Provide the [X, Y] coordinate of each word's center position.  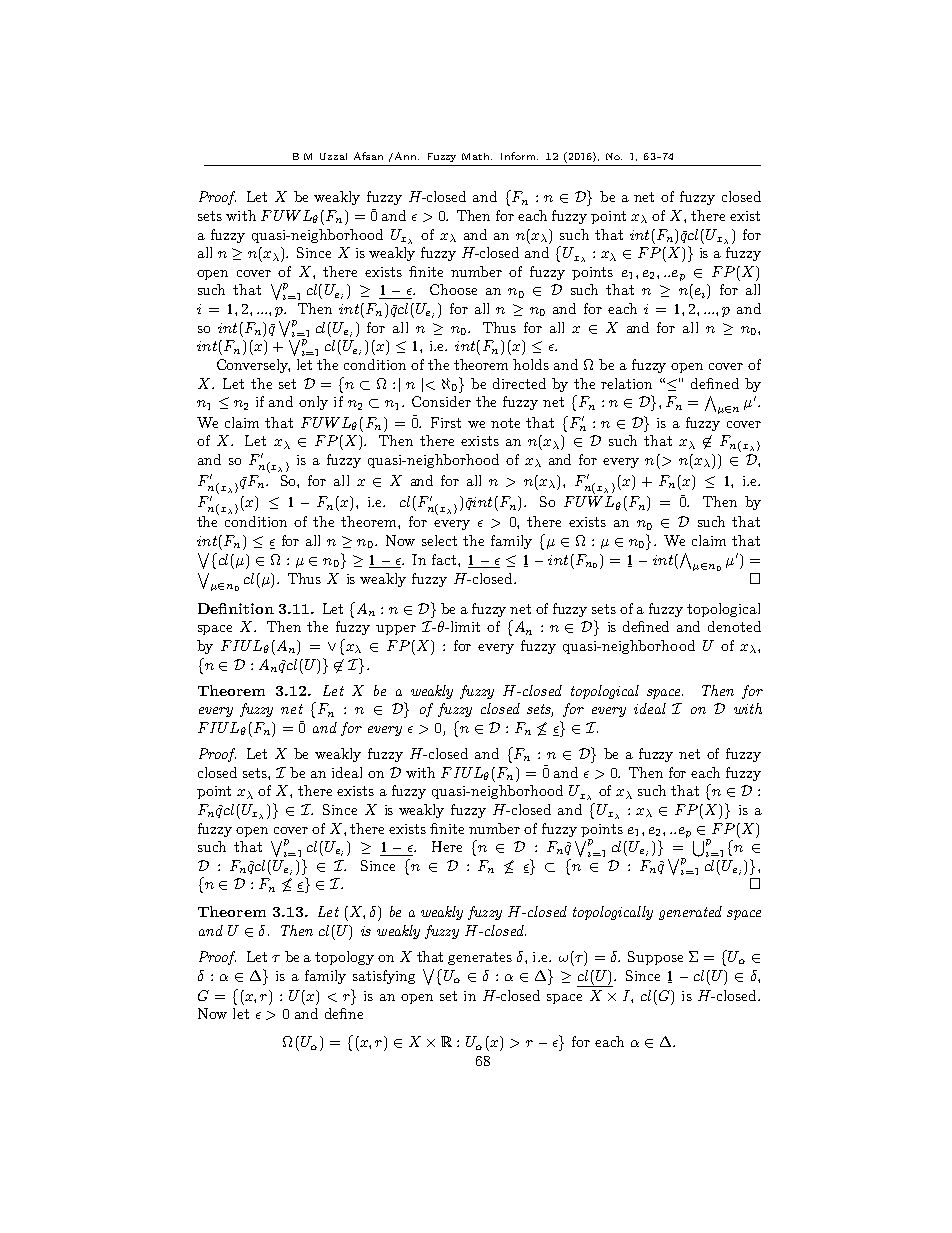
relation [626, 383]
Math [477, 156]
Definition [236, 608]
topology [344, 958]
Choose [453, 289]
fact [445, 559]
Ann [405, 156]
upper [396, 630]
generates [480, 958]
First [446, 422]
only [313, 403]
